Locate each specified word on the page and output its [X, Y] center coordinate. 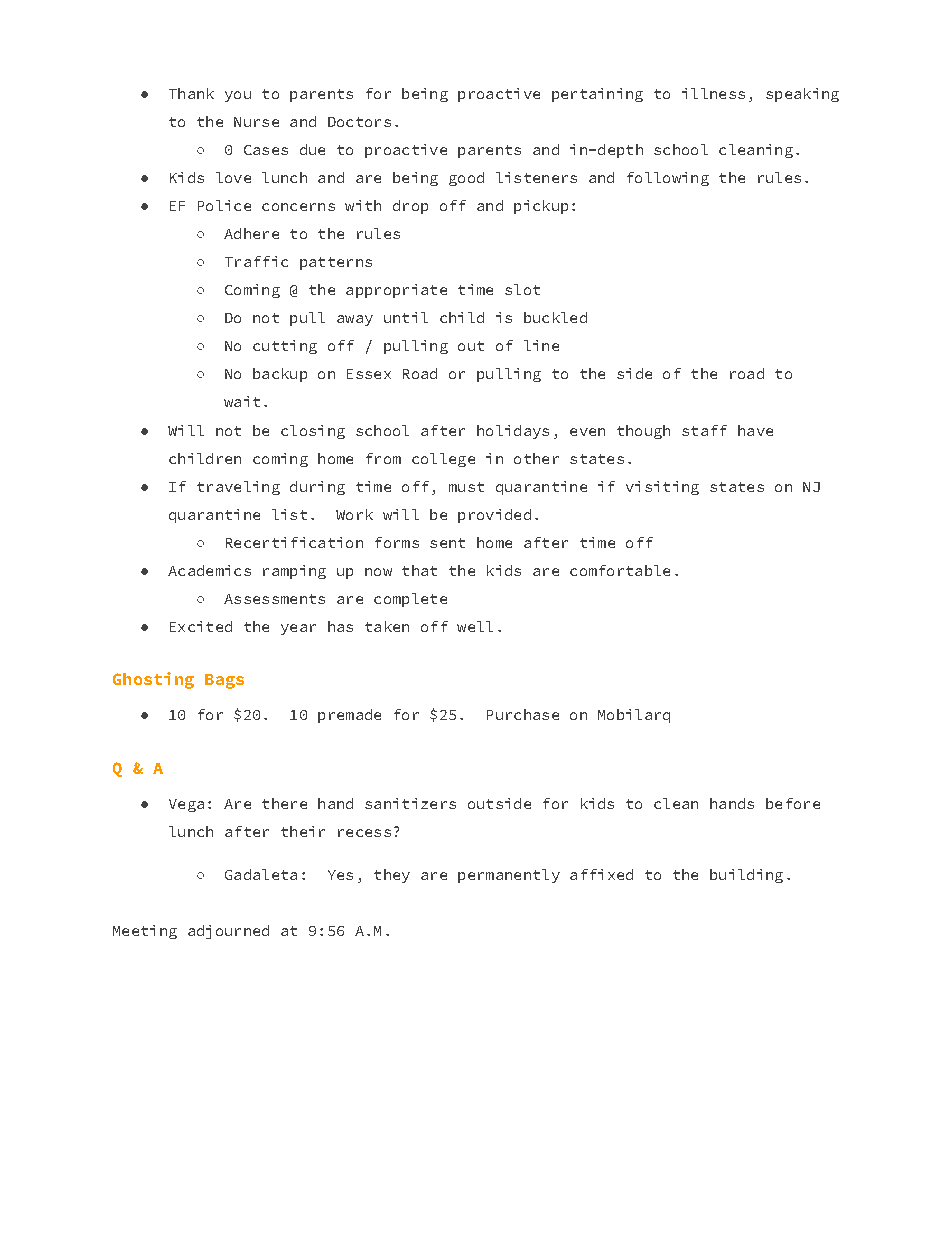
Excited [201, 626]
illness [713, 93]
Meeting [145, 932]
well [475, 626]
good [466, 179]
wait [242, 401]
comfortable [620, 570]
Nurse [256, 122]
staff [704, 430]
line [541, 345]
